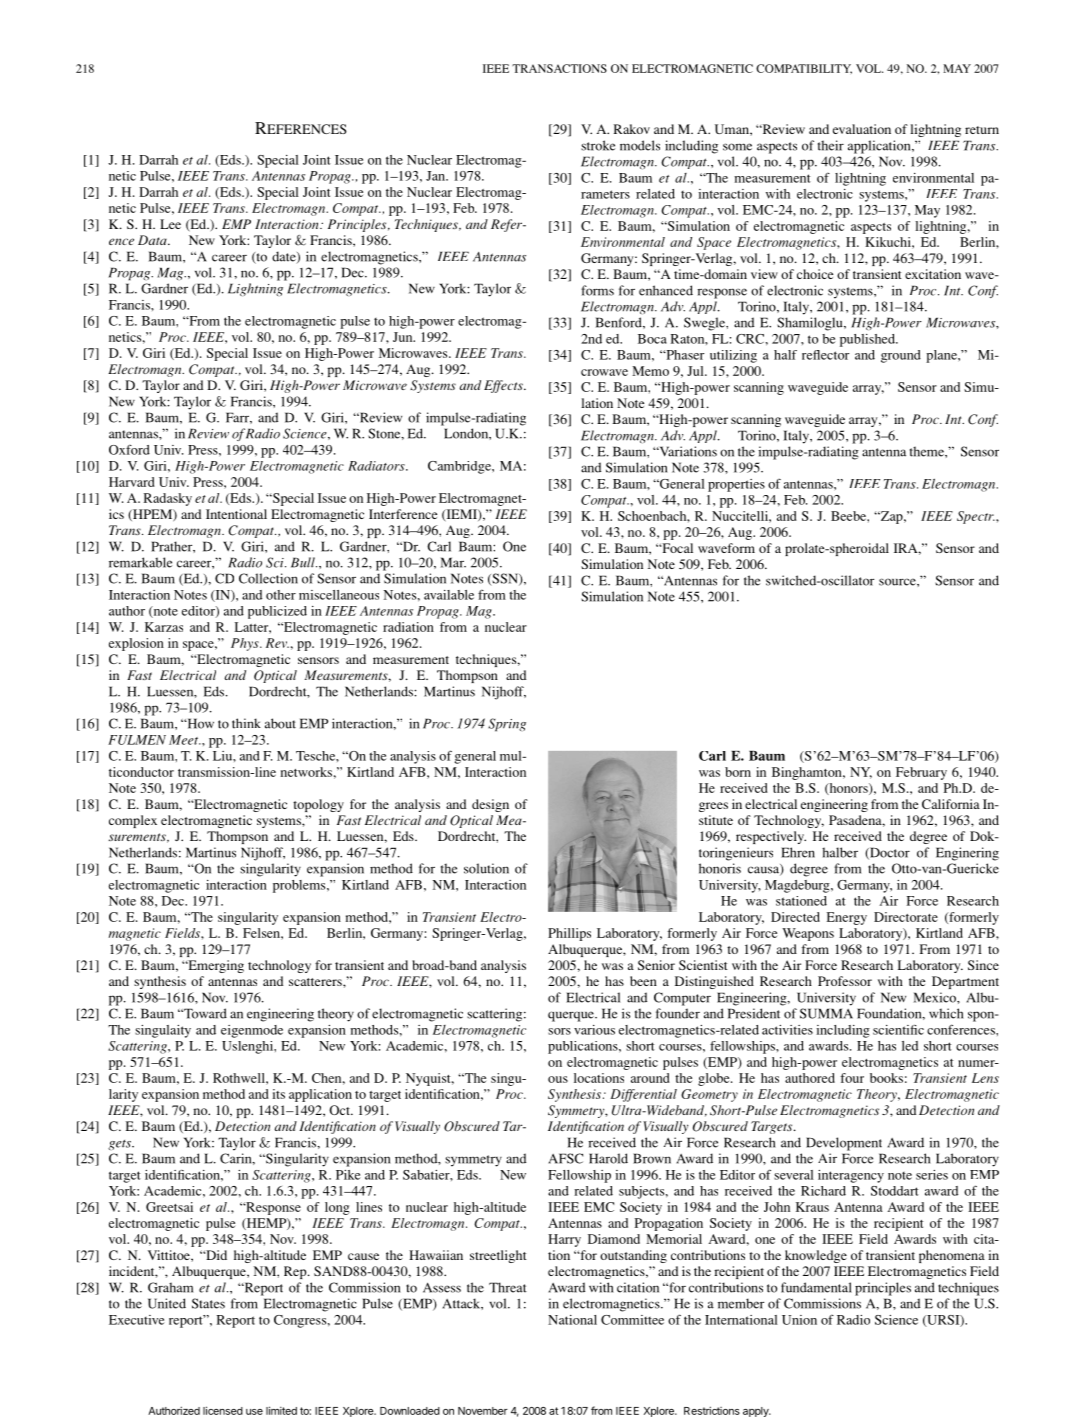 The width and height of the image is (1067, 1423). I want to click on stroke, so click(598, 145).
